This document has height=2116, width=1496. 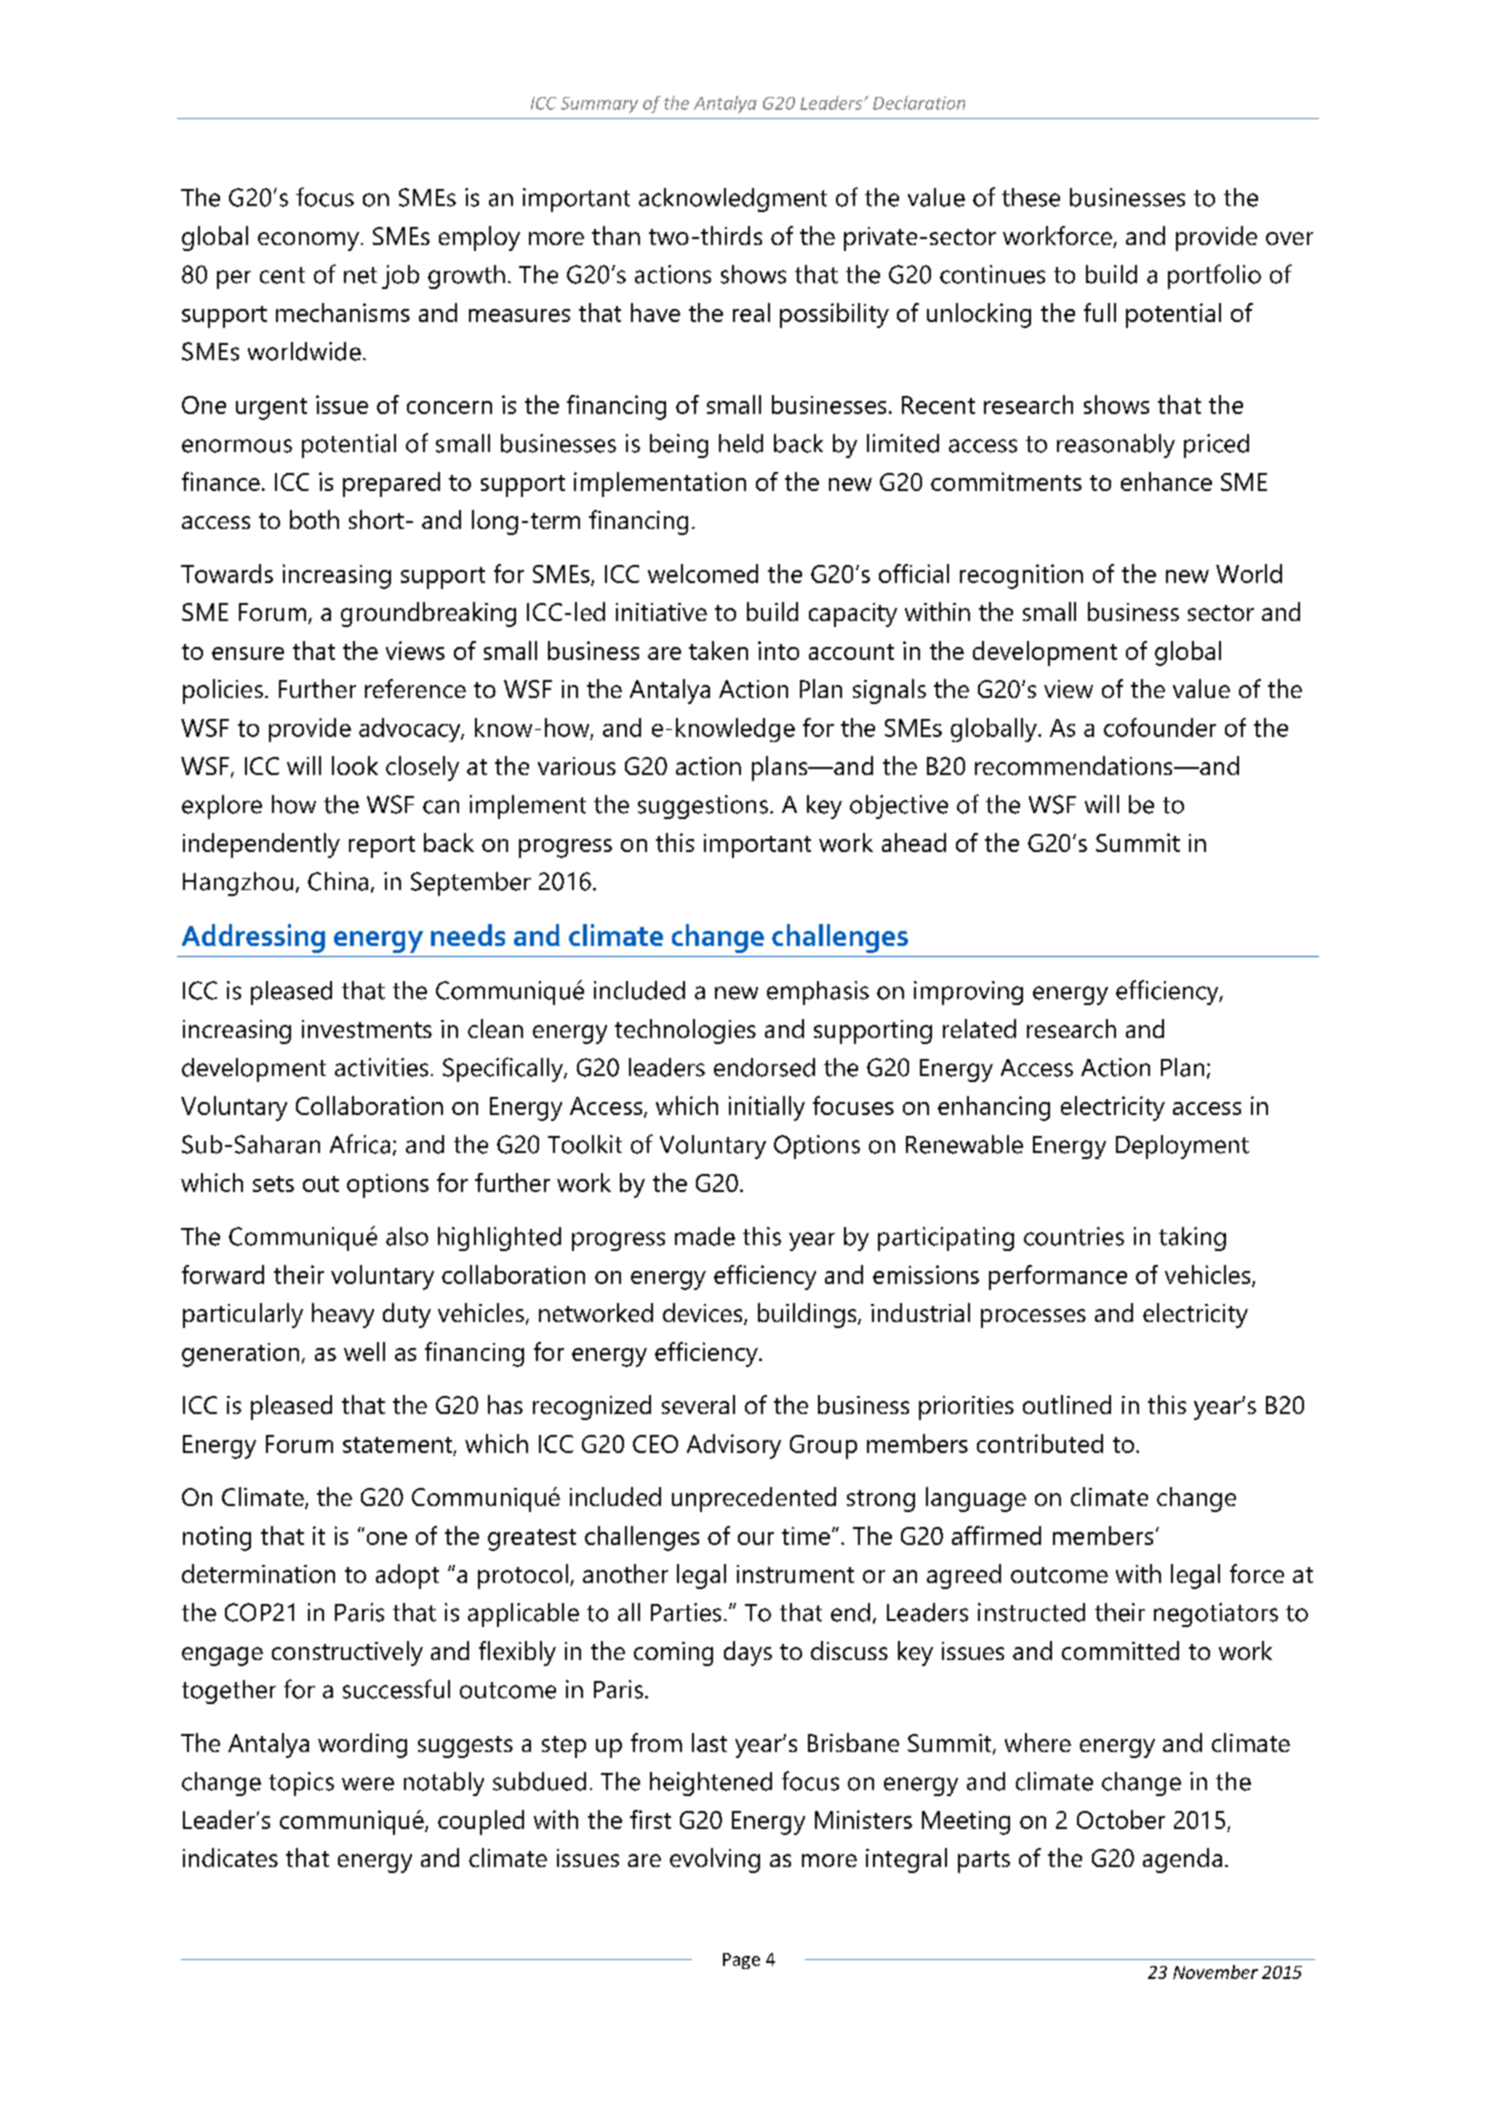 I want to click on these, so click(x=1031, y=197).
